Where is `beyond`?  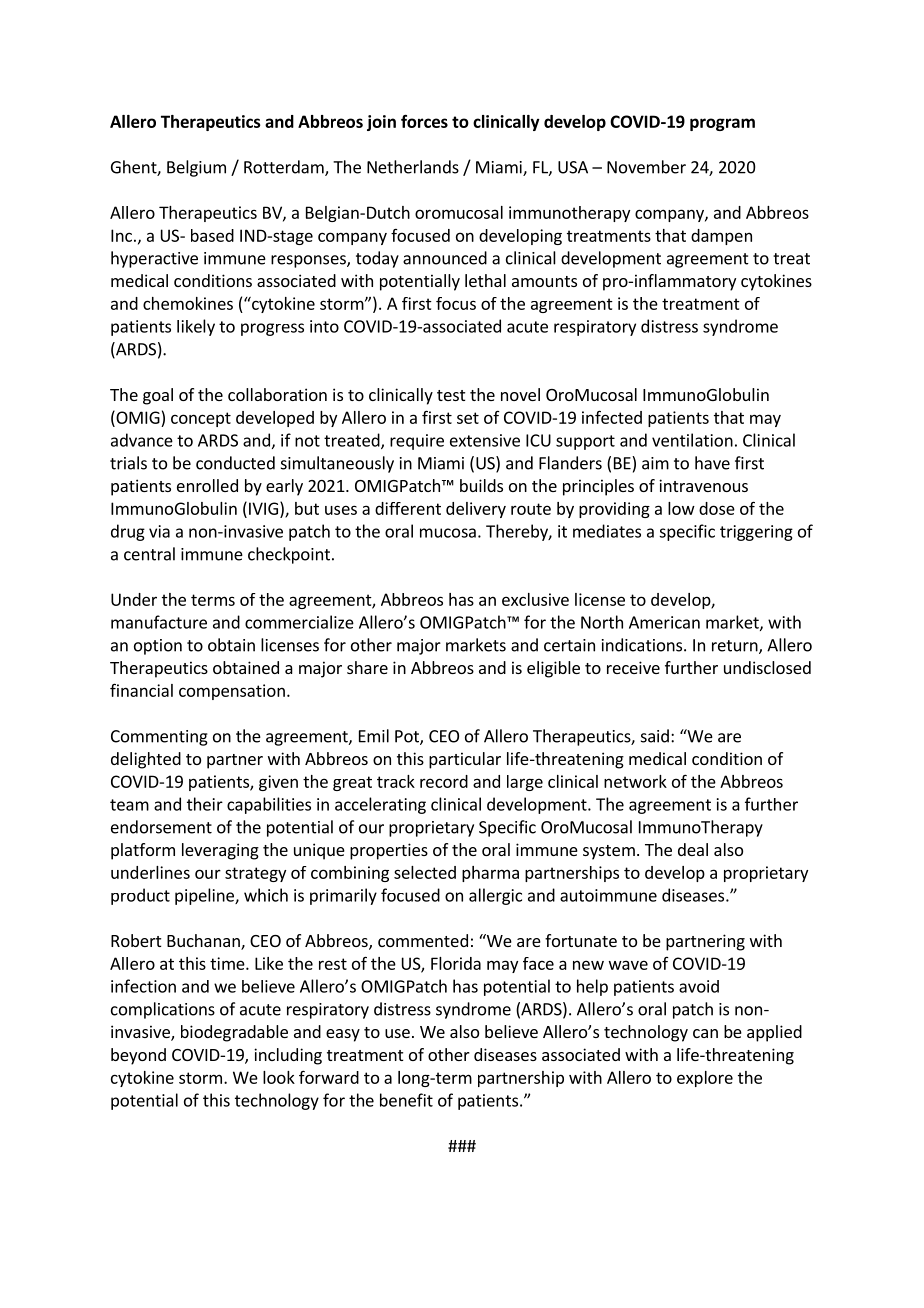
beyond is located at coordinates (138, 1056).
